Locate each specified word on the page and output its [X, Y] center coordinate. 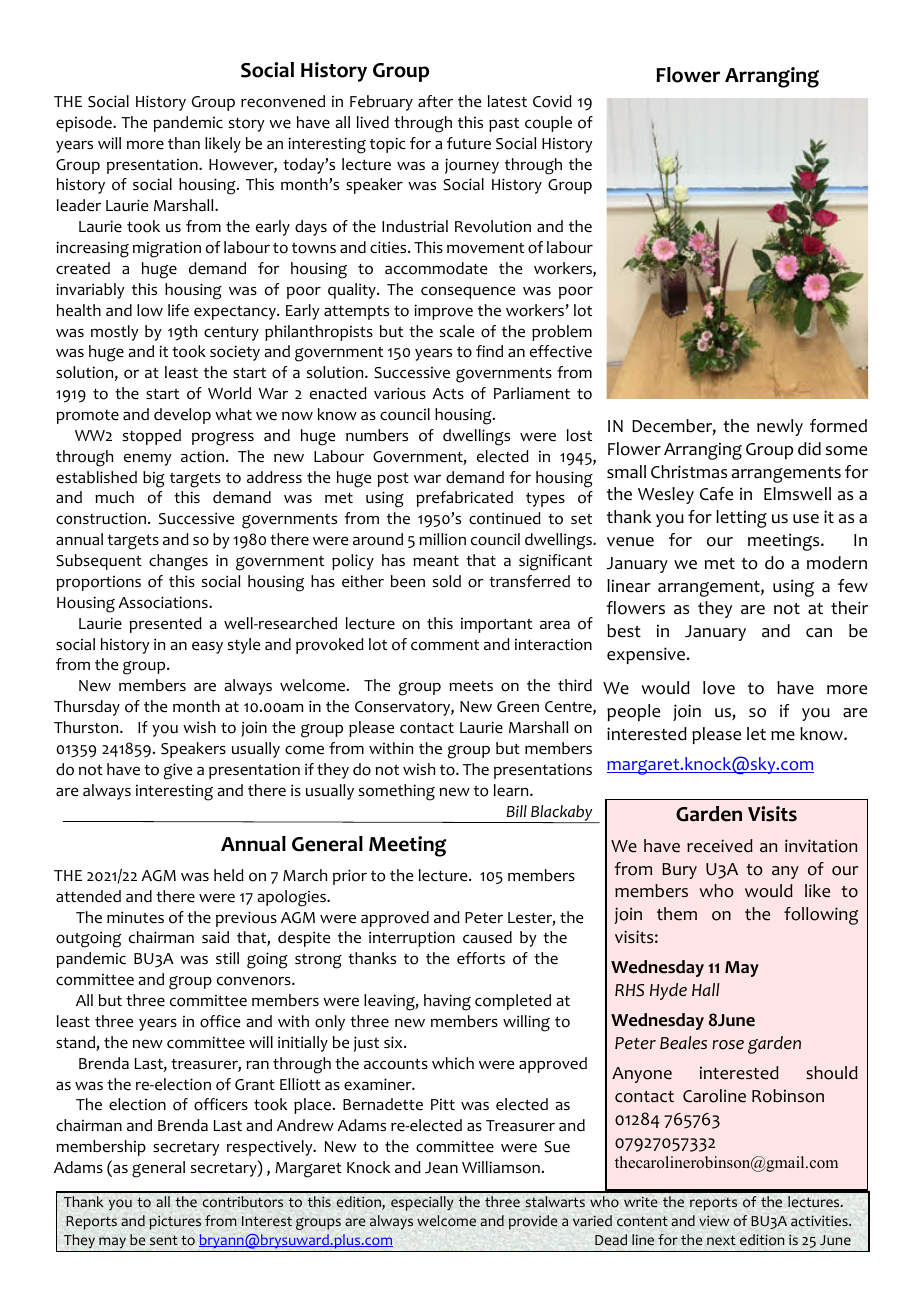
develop [182, 416]
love [719, 688]
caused [487, 937]
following [821, 916]
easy [207, 647]
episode [85, 124]
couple [548, 124]
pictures [175, 1222]
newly [780, 427]
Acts [448, 394]
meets [471, 686]
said [215, 937]
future [469, 143]
